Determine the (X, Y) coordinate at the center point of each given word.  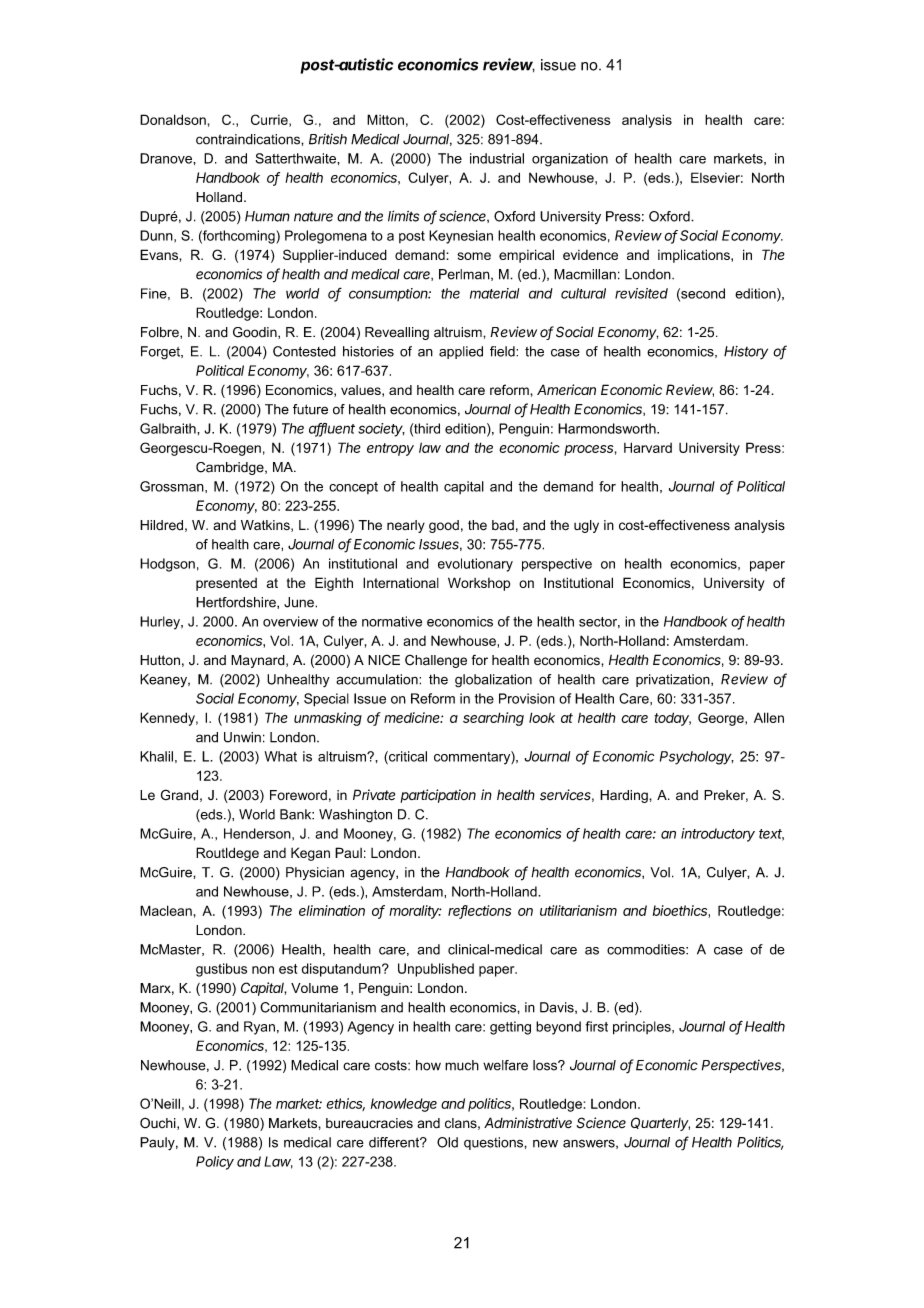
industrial (497, 158)
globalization (493, 681)
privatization (674, 680)
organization (570, 160)
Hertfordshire (237, 603)
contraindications (249, 139)
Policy (215, 1163)
